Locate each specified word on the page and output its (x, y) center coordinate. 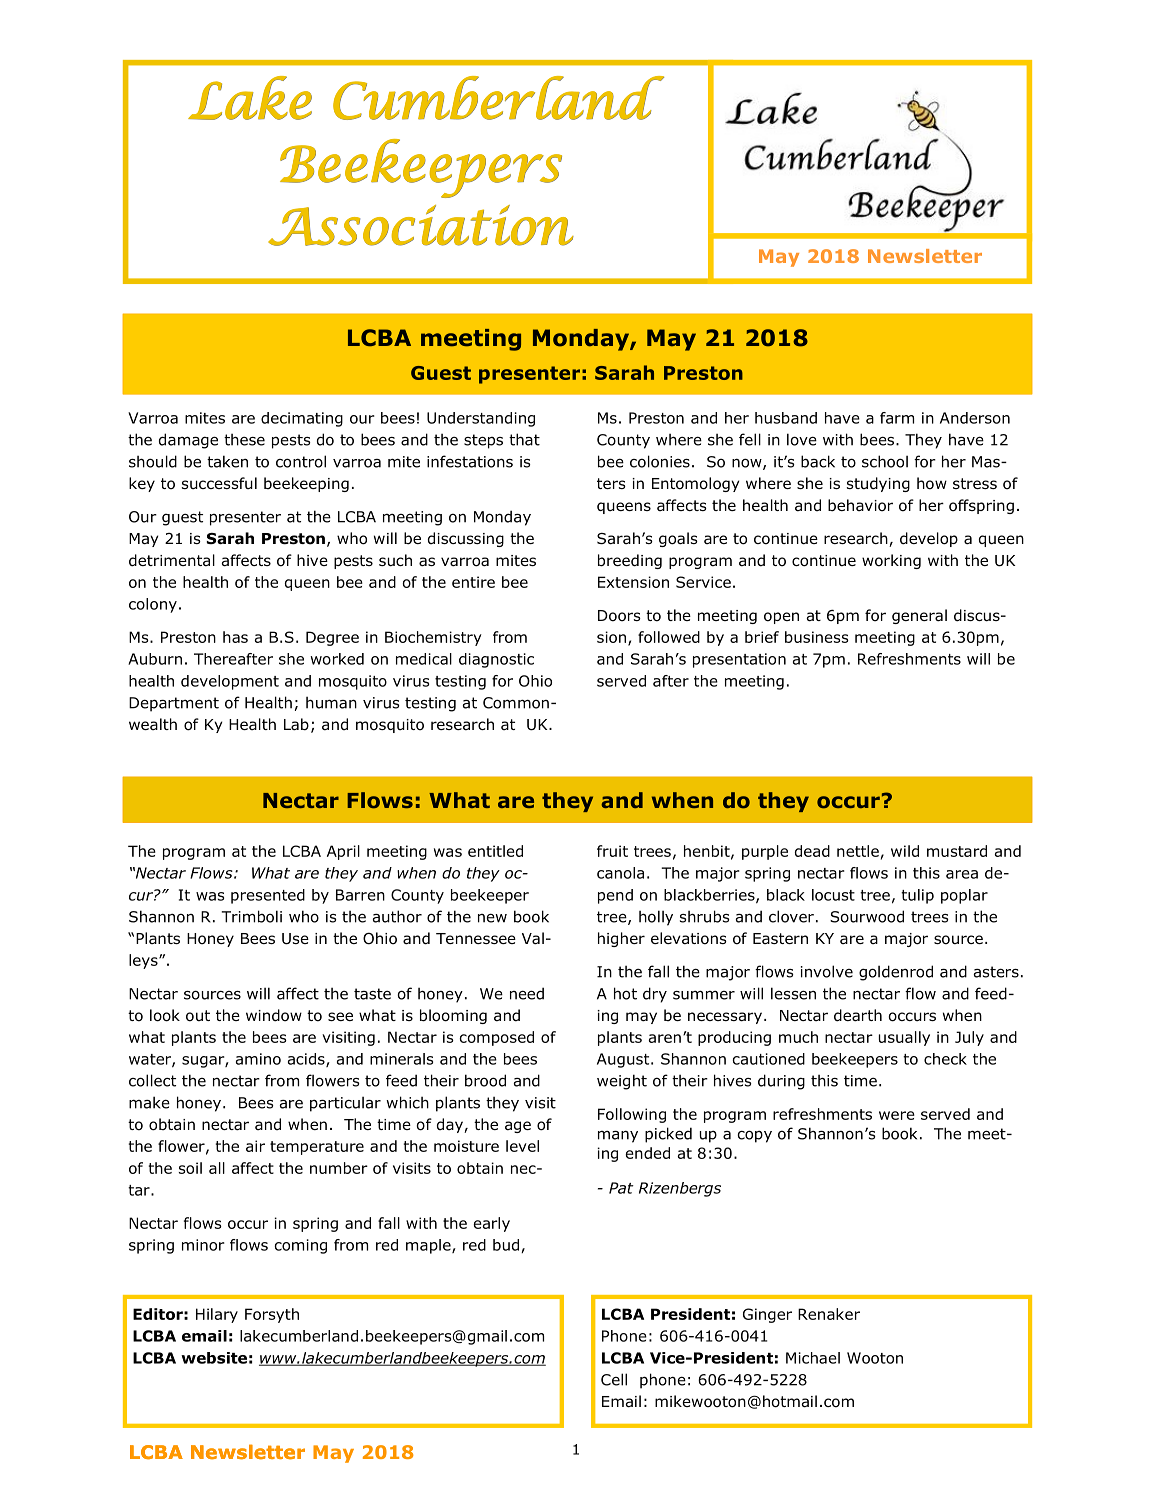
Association (421, 225)
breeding (630, 561)
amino (258, 1059)
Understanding (481, 419)
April (343, 852)
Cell (614, 1379)
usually (904, 1038)
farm (897, 418)
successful (219, 483)
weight (622, 1082)
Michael (813, 1358)
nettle (858, 851)
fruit (612, 851)
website (214, 1358)
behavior (860, 505)
